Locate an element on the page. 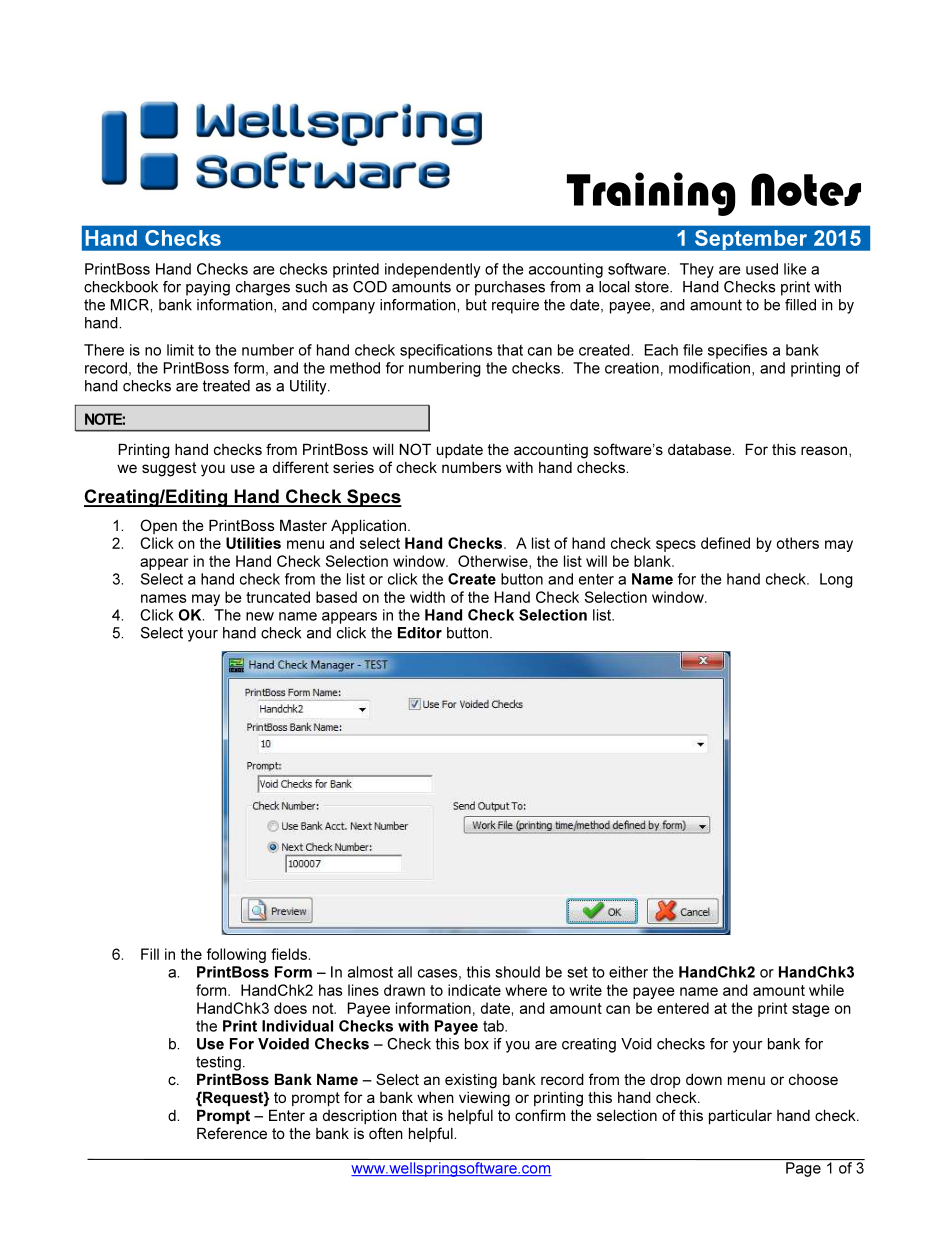 This image has height=1233, width=952. paying is located at coordinates (208, 288).
